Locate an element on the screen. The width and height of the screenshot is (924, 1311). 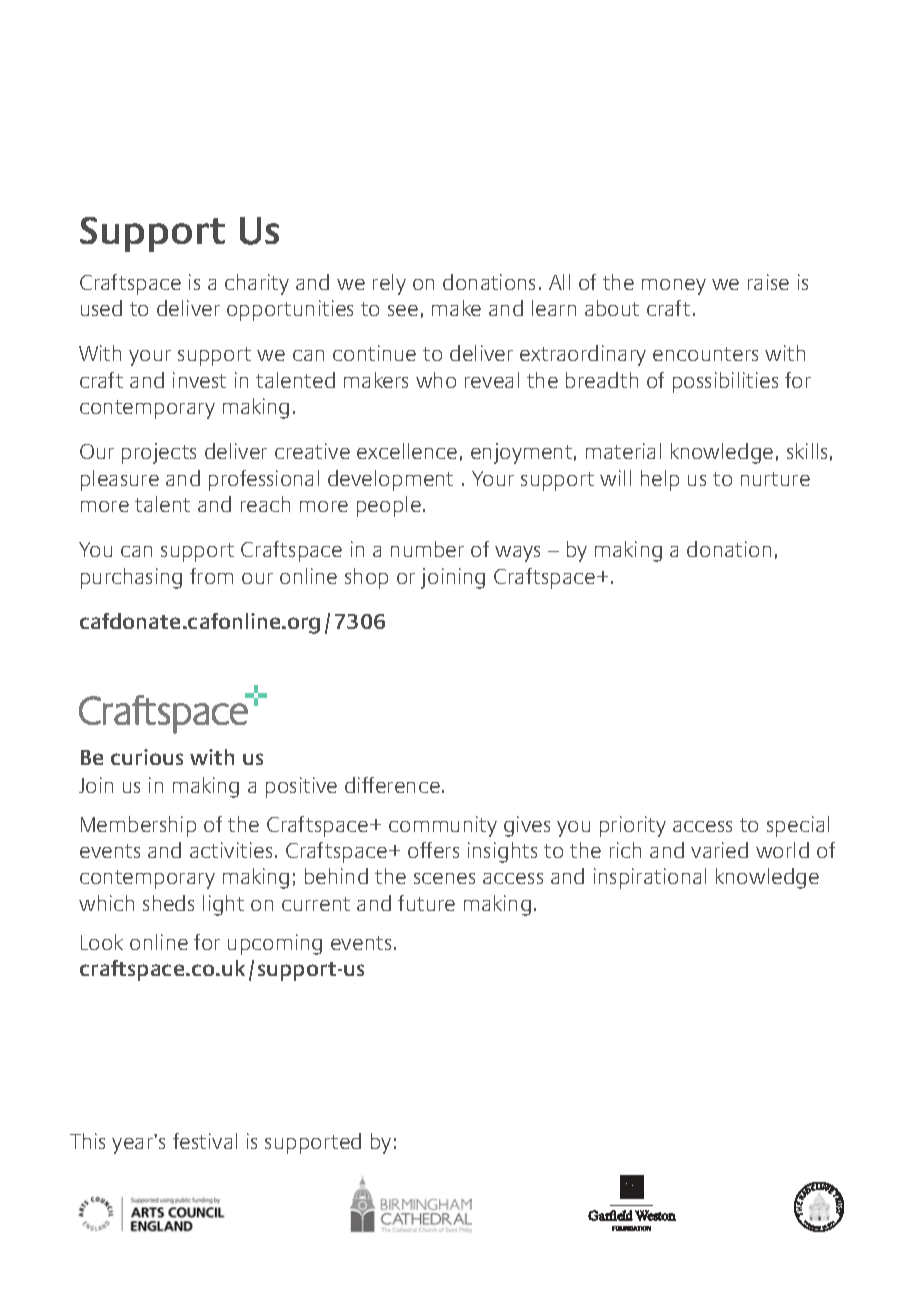
Membership is located at coordinates (138, 826).
